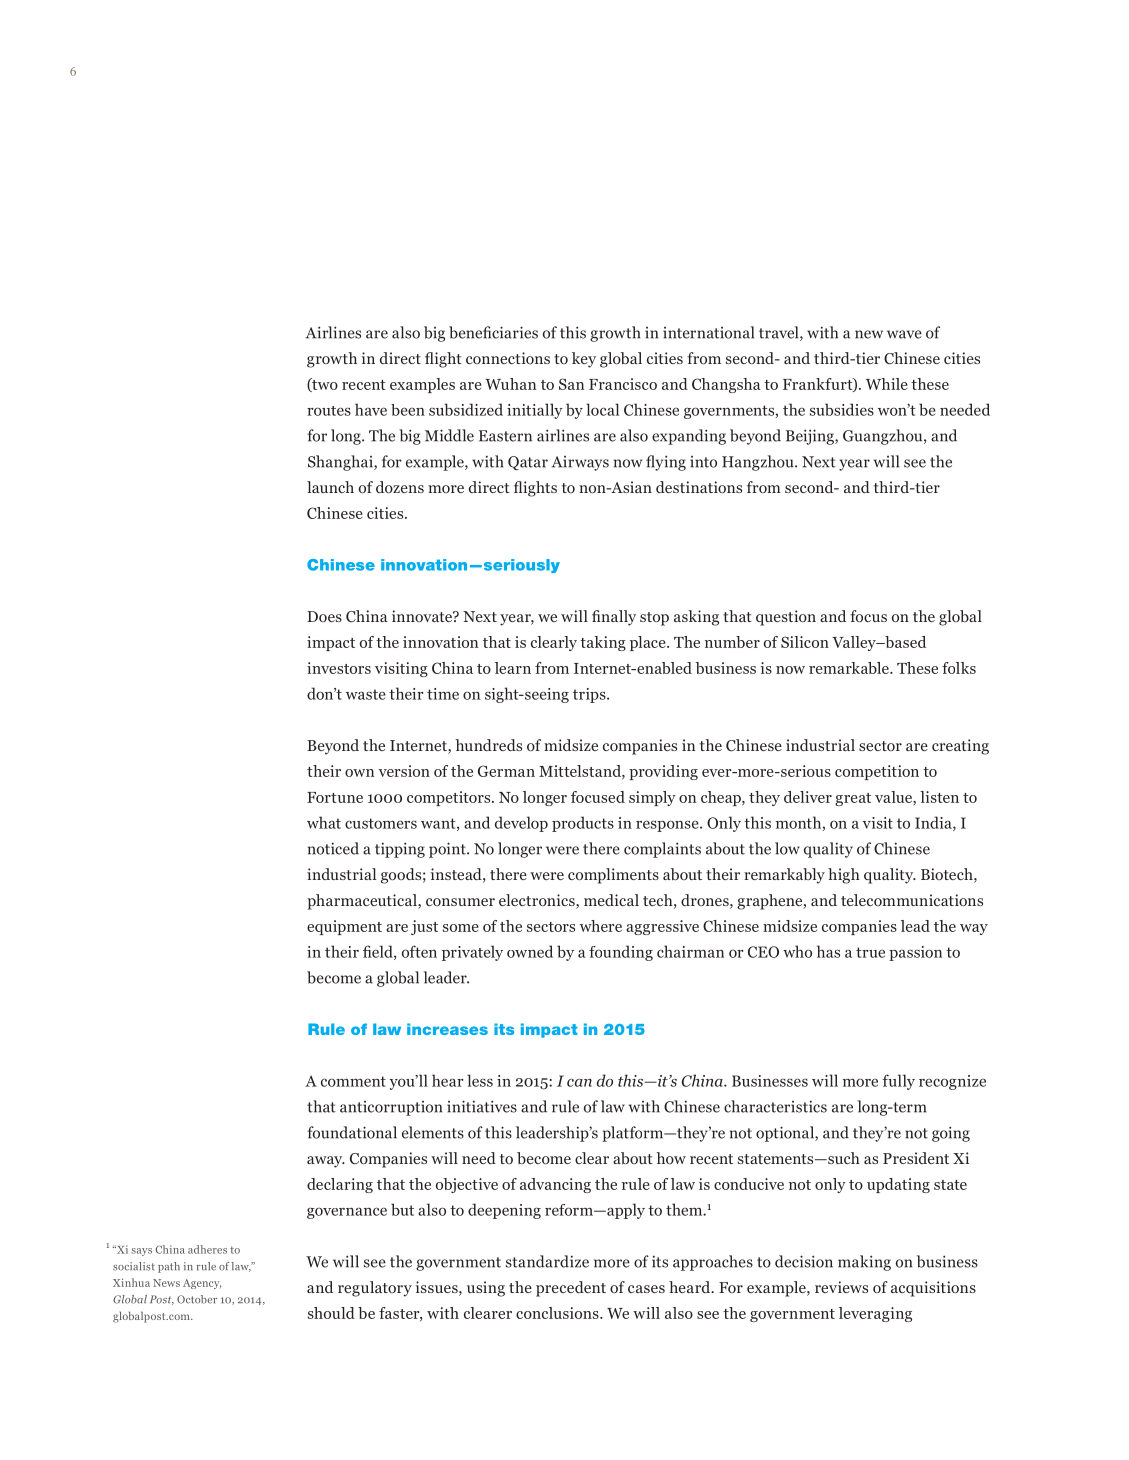 This screenshot has height=1460, width=1129. I want to click on While, so click(887, 384).
